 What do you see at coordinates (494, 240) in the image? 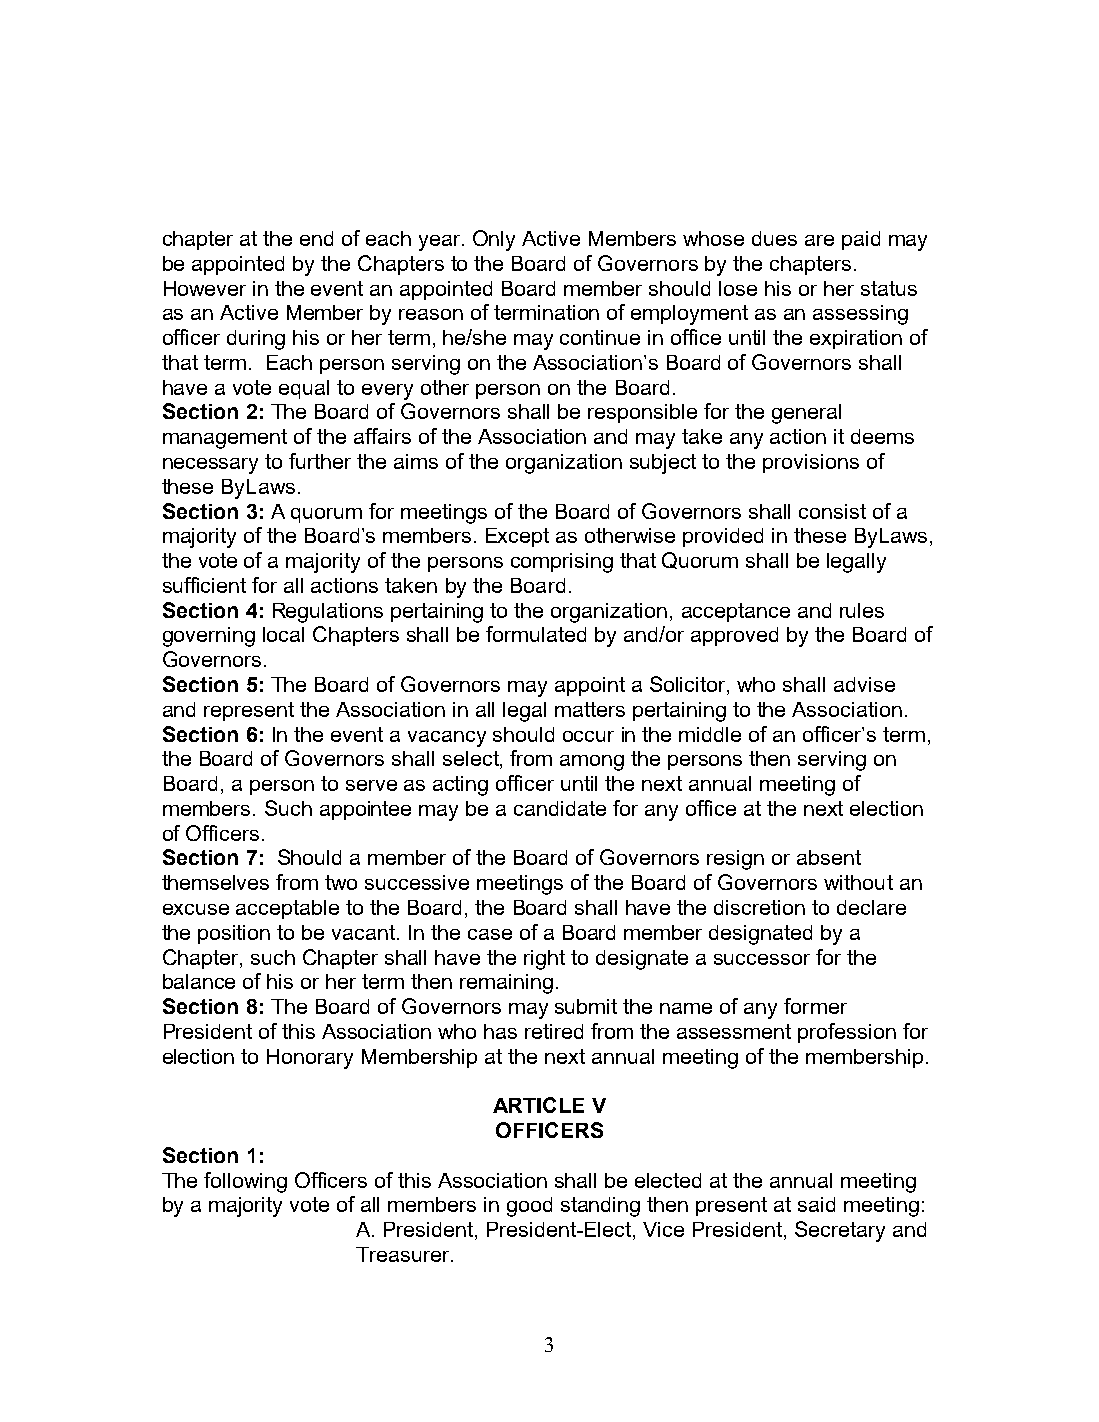
I see `Only` at bounding box center [494, 240].
